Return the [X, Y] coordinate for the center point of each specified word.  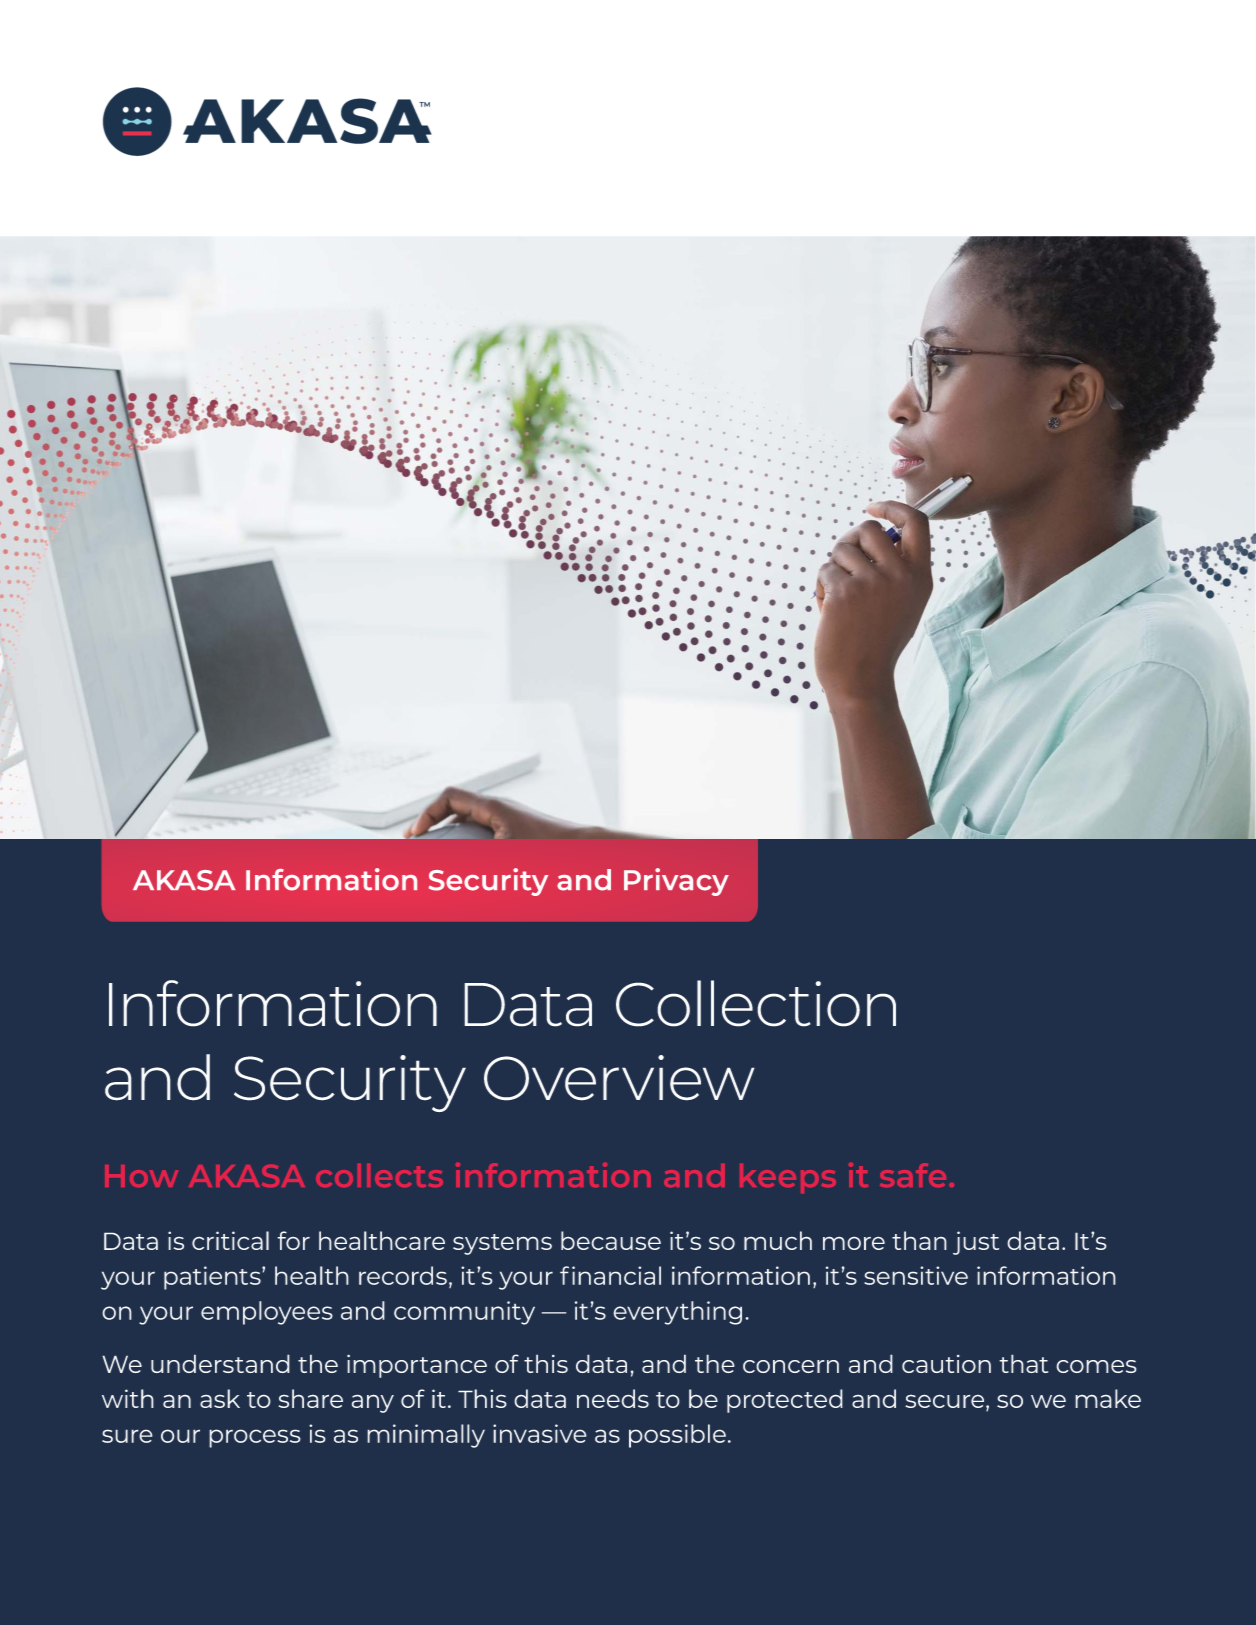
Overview [619, 1078]
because [611, 1240]
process [255, 1438]
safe [913, 1175]
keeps [788, 1178]
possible [677, 1436]
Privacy [676, 882]
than [919, 1240]
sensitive [916, 1275]
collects [379, 1175]
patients [213, 1278]
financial [610, 1275]
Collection [756, 1003]
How [141, 1176]
